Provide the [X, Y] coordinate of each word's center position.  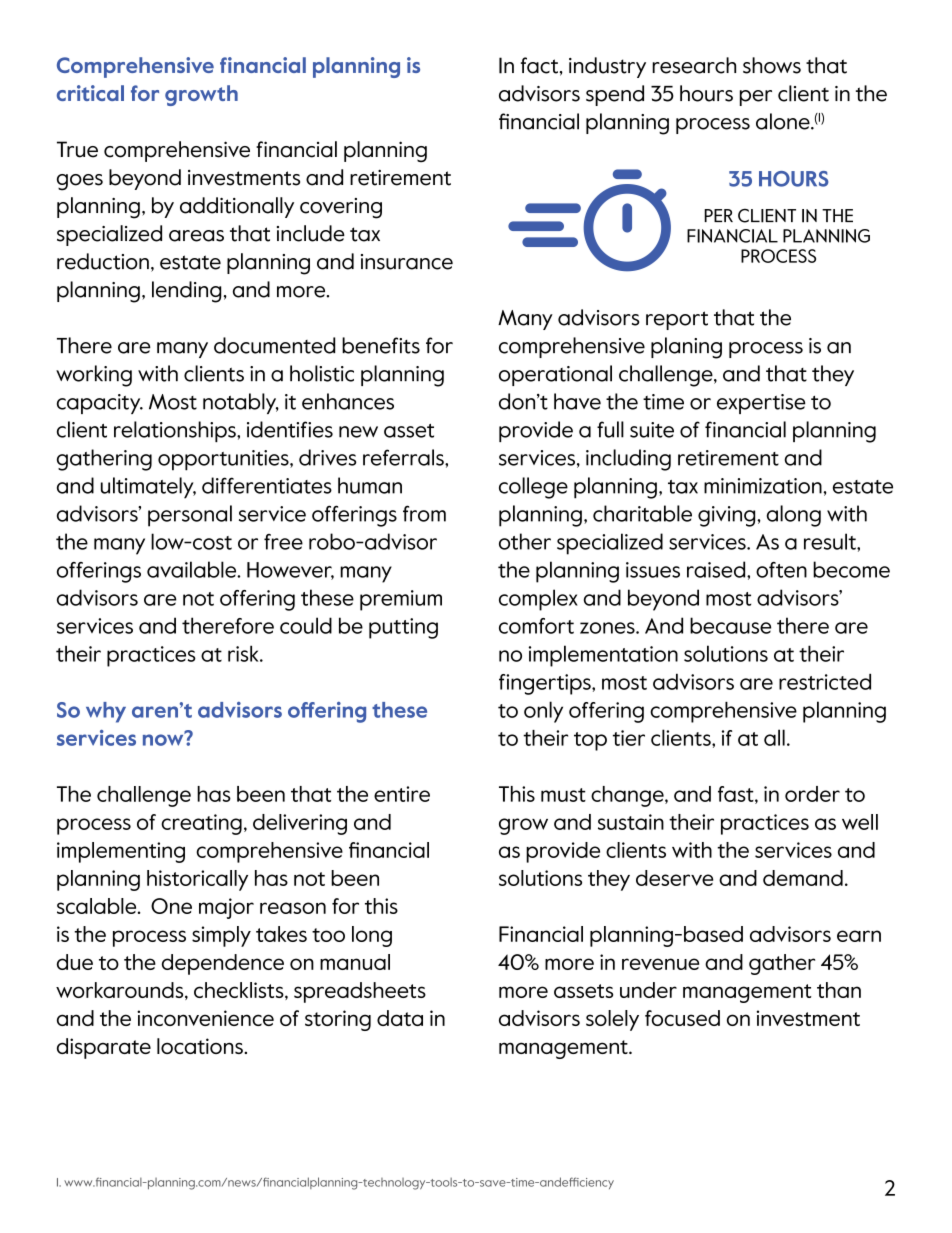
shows [772, 65]
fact [539, 65]
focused [682, 1018]
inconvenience [205, 1018]
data [400, 1018]
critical [90, 93]
